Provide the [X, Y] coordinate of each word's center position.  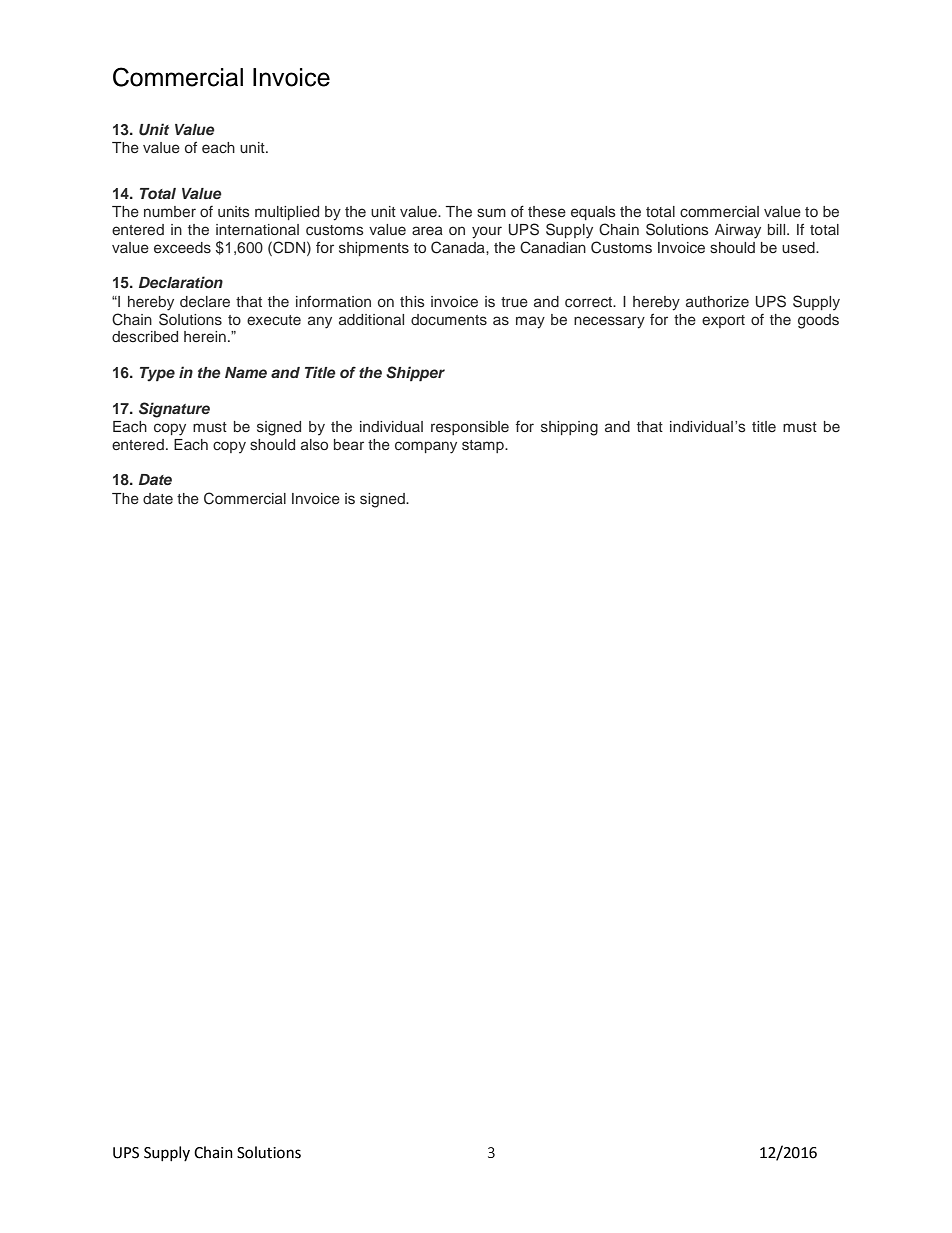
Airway [738, 231]
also [314, 444]
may [530, 322]
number [170, 211]
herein [205, 336]
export [723, 321]
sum [491, 212]
